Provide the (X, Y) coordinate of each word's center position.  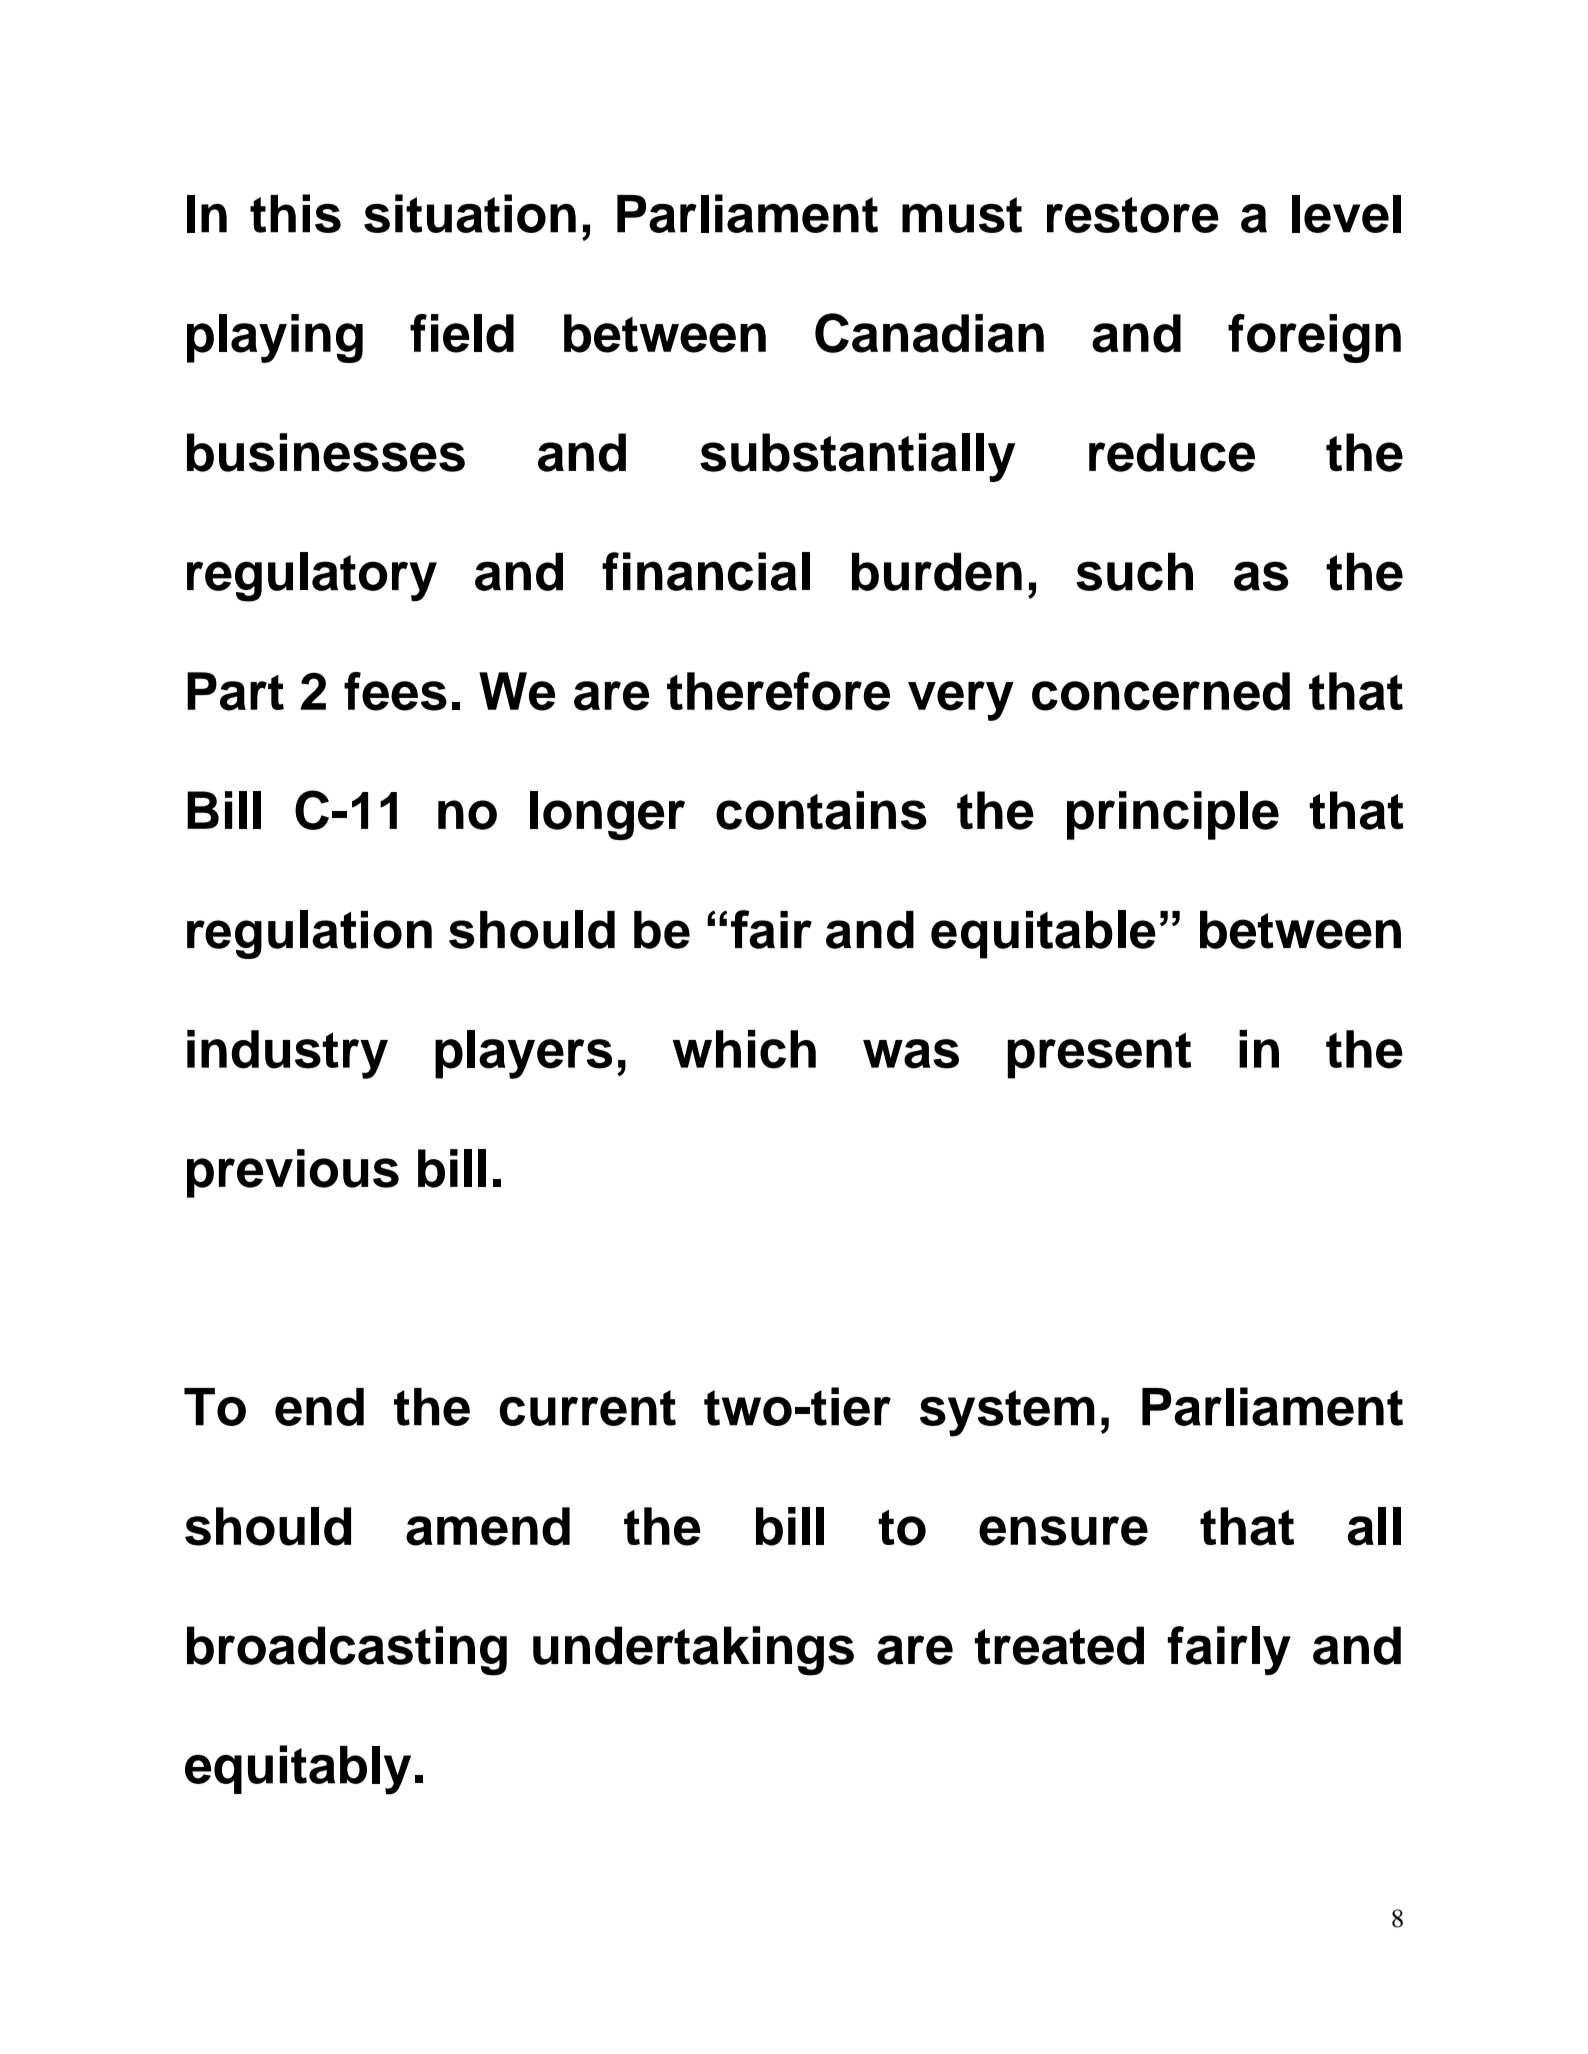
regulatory (312, 577)
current (588, 1408)
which (744, 1049)
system (1007, 1413)
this (295, 213)
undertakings (693, 1651)
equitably (298, 1770)
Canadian (929, 333)
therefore (778, 691)
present (1099, 1055)
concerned (1161, 691)
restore (1133, 215)
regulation (309, 934)
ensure (1063, 1531)
